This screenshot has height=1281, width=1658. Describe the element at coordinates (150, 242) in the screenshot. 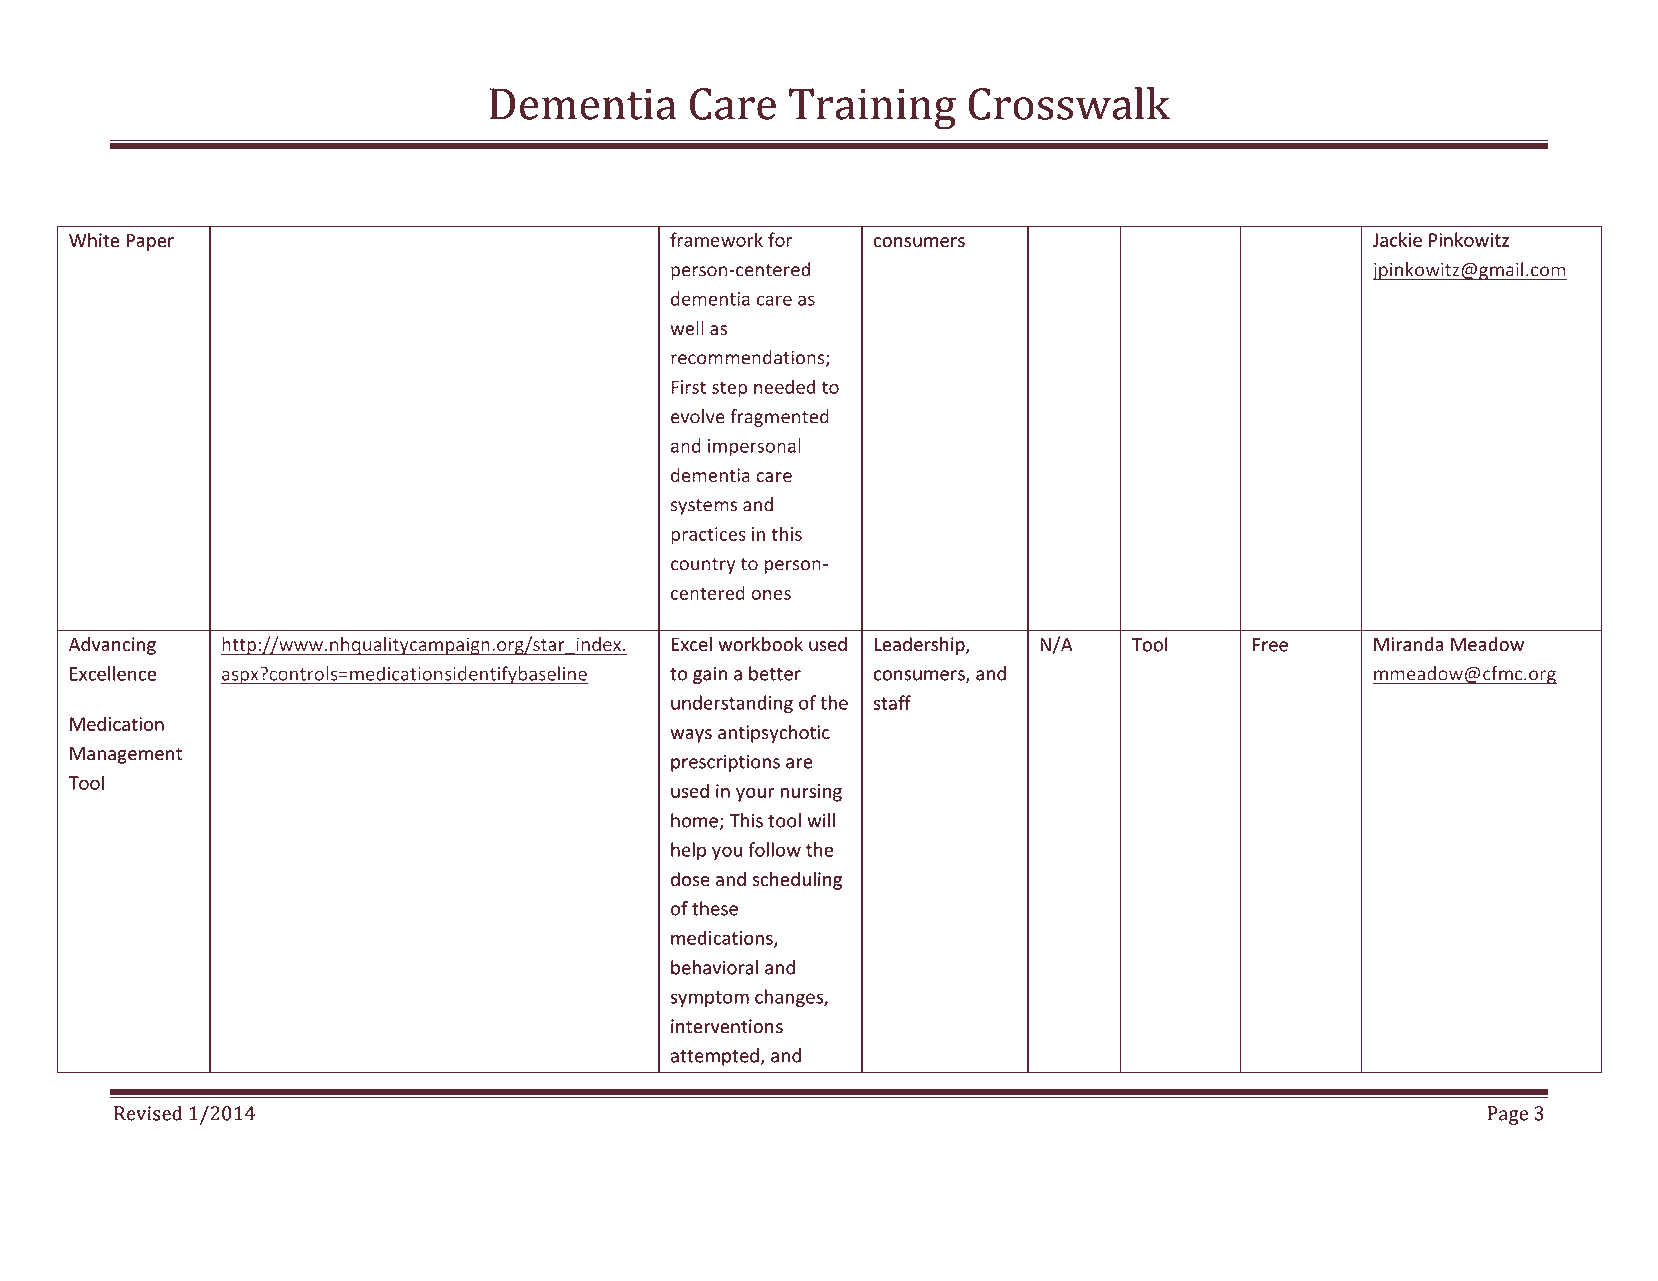

I see `Paper` at that location.
